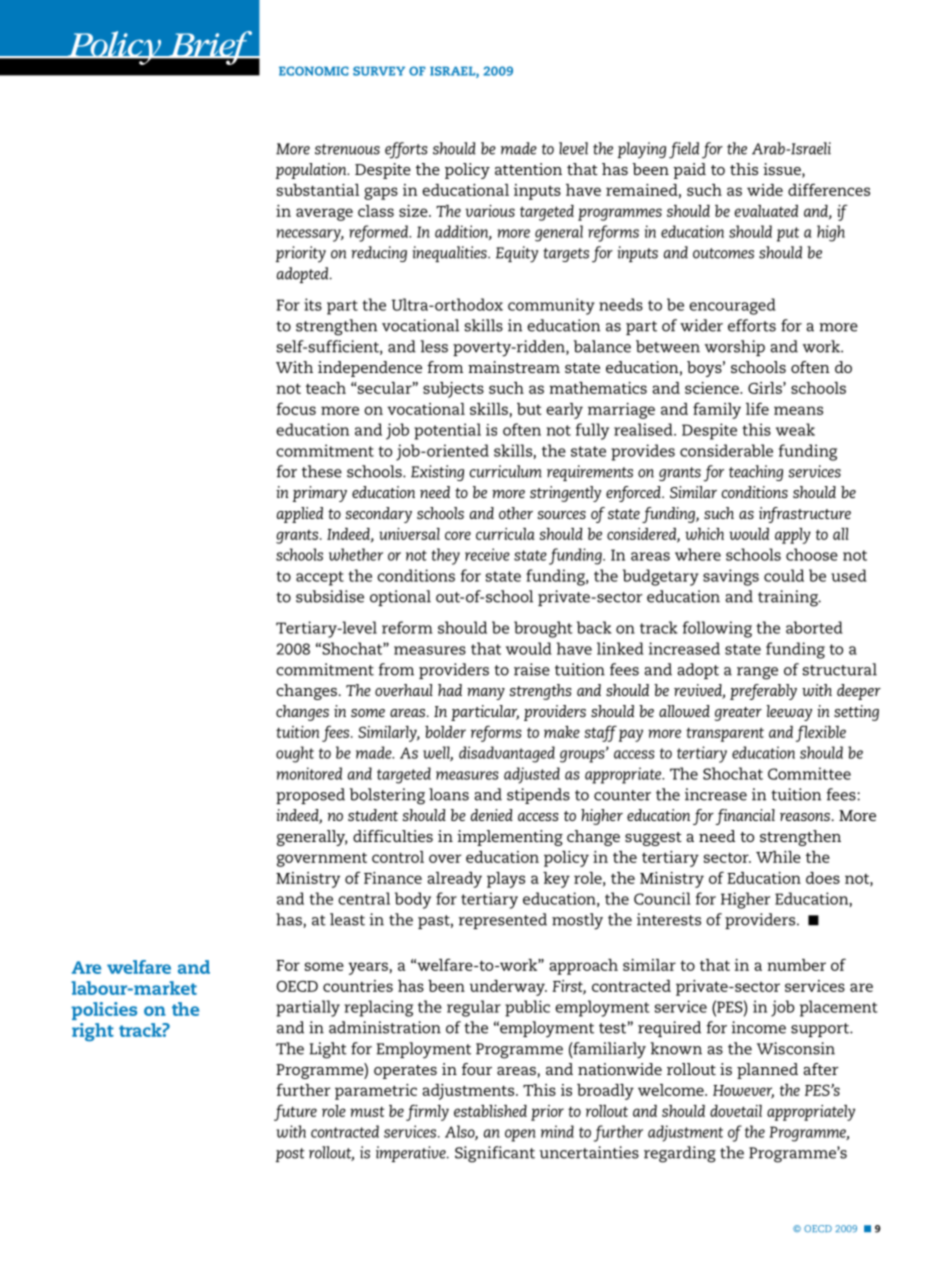 This page has width=952, height=1286. Describe the element at coordinates (736, 1111) in the page. I see `dovetail` at that location.
